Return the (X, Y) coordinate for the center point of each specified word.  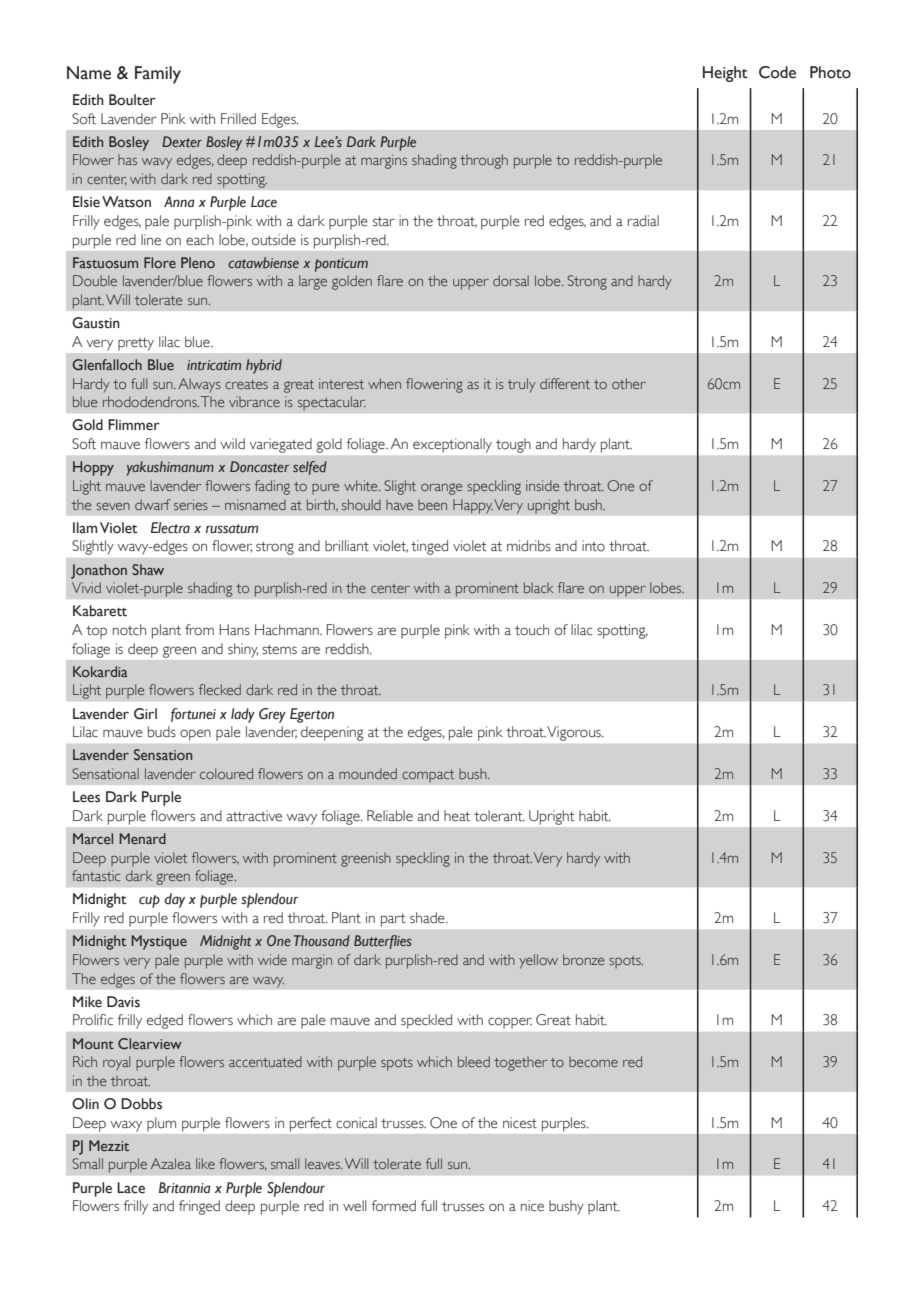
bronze (583, 959)
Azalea (171, 1163)
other (629, 383)
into (593, 546)
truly (522, 385)
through (484, 161)
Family (158, 75)
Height (725, 74)
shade (428, 918)
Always (199, 385)
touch (532, 630)
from (199, 630)
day (174, 900)
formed (394, 1206)
